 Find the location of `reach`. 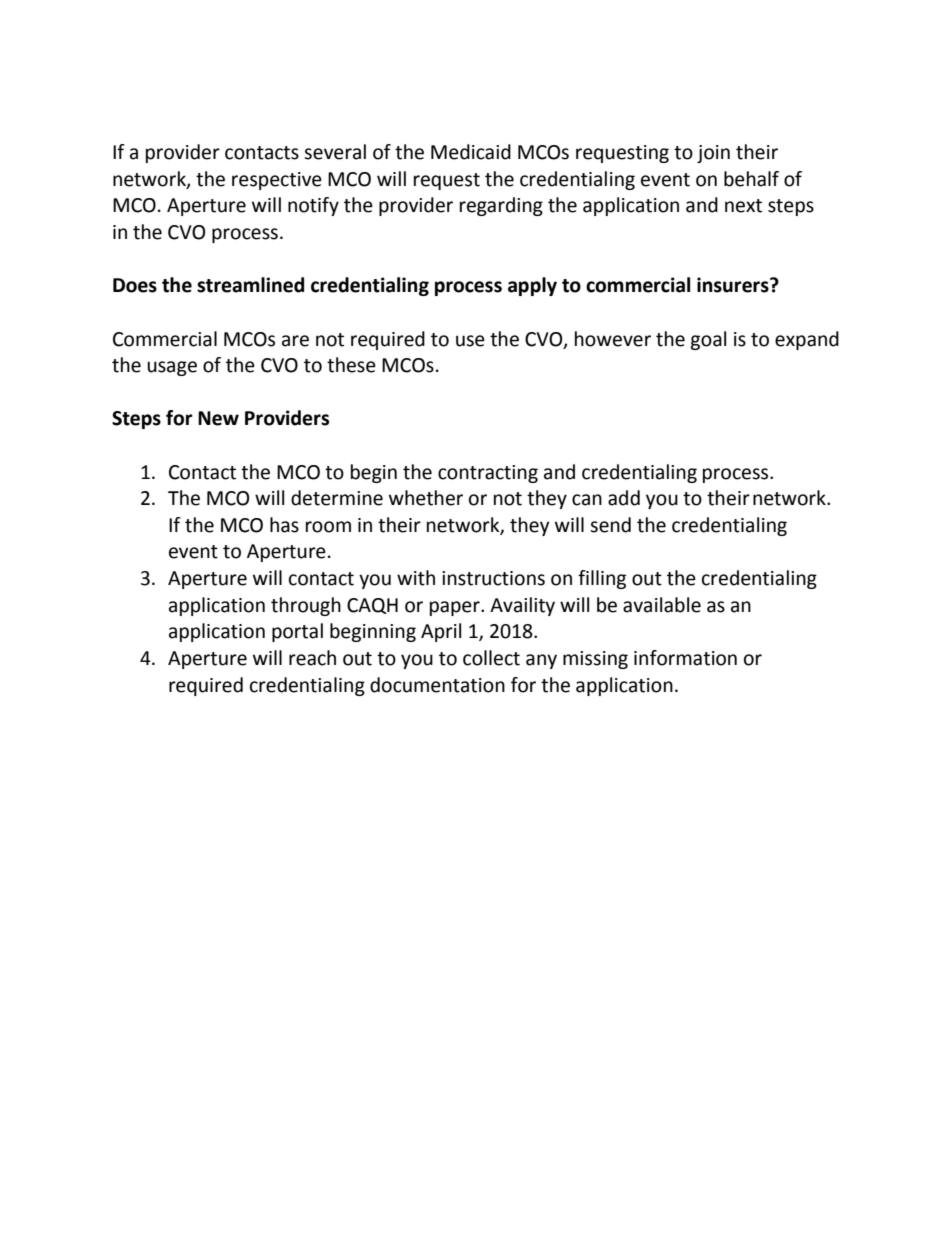

reach is located at coordinates (312, 658).
